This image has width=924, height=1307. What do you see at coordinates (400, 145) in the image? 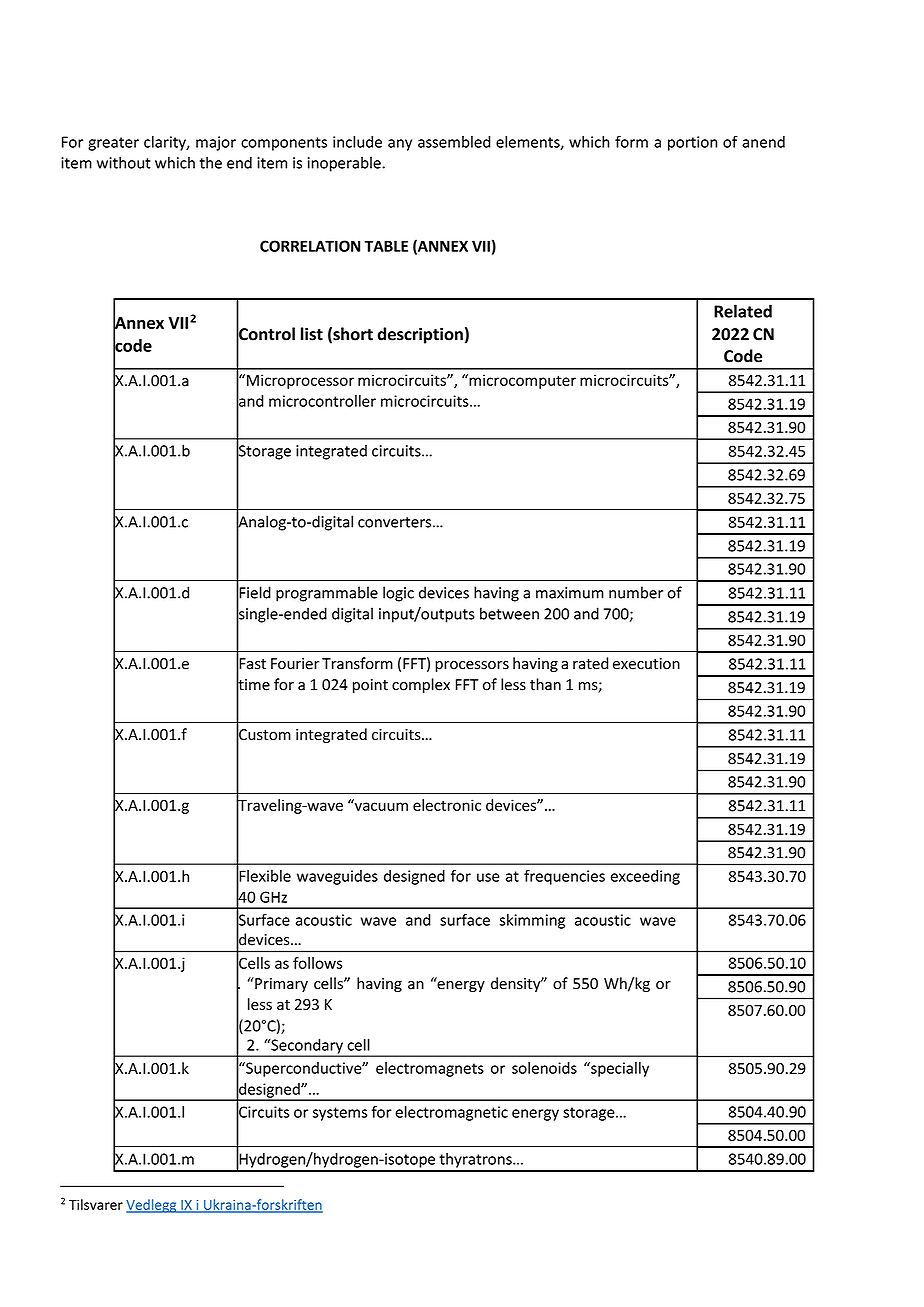
I see `any` at bounding box center [400, 145].
